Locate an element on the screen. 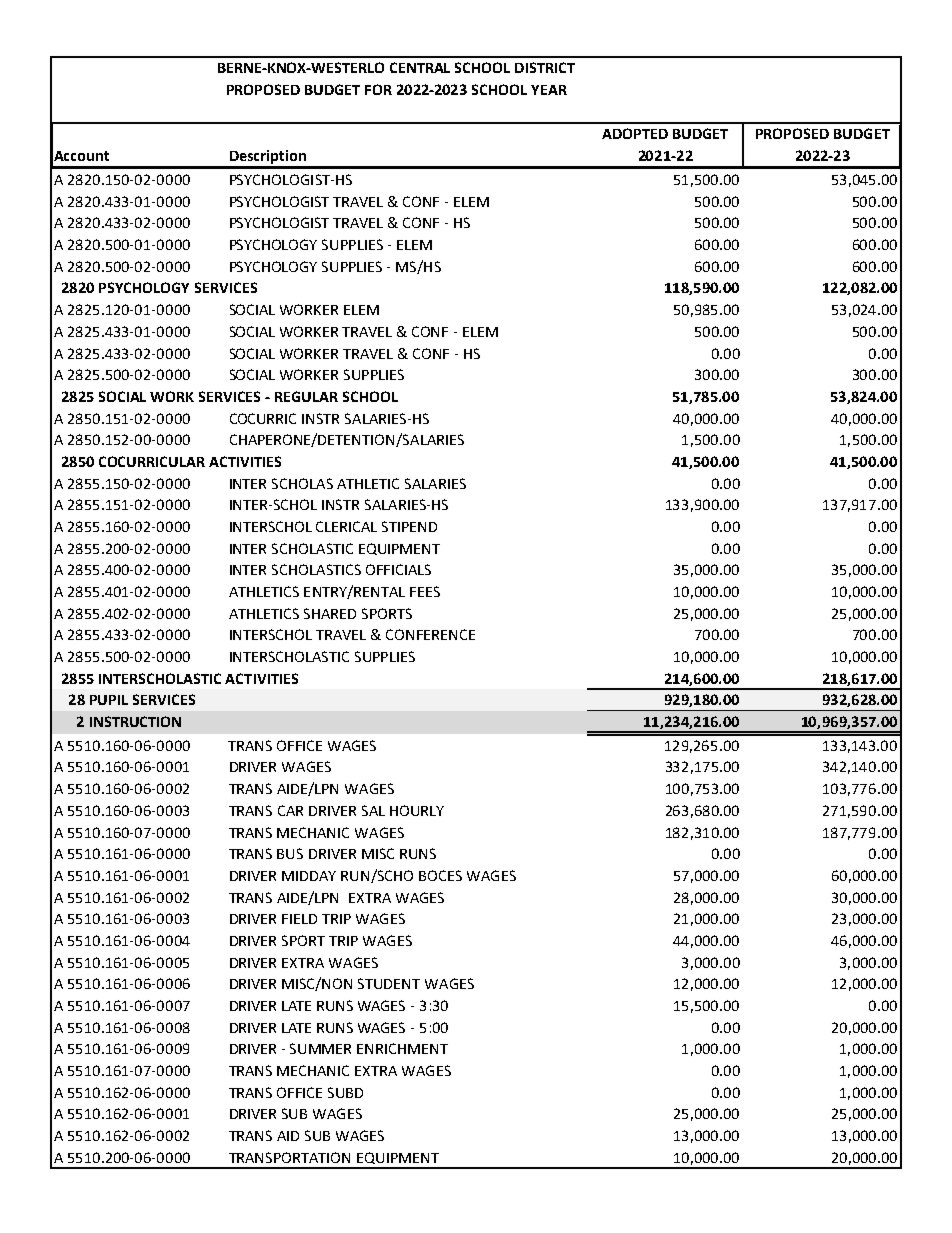  FEES is located at coordinates (425, 591).
